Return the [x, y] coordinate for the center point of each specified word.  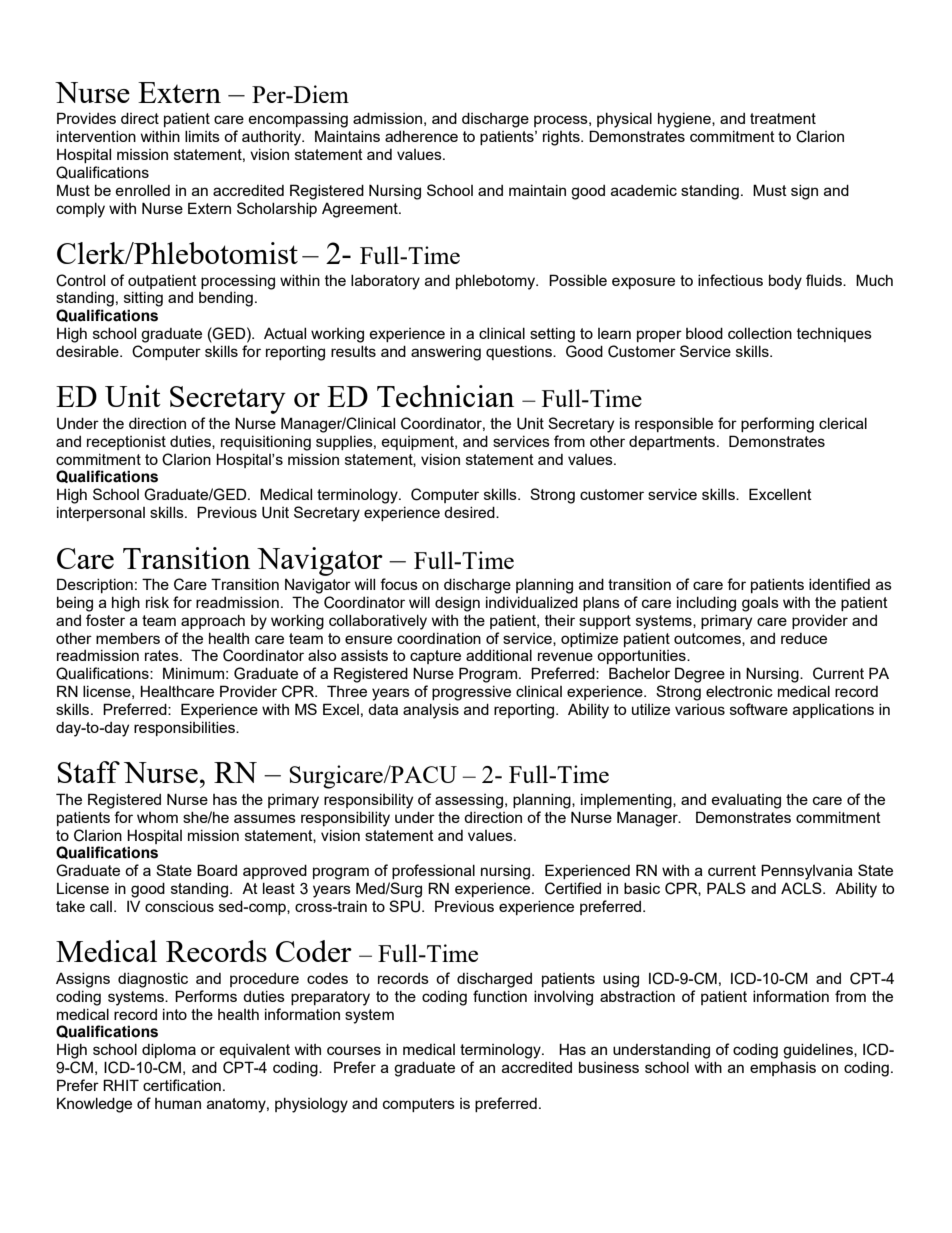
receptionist [126, 443]
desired [470, 512]
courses [354, 1050]
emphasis [783, 1069]
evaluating [746, 801]
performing [777, 425]
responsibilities [185, 729]
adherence [421, 136]
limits [202, 136]
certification [182, 1085]
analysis [431, 711]
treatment [783, 118]
